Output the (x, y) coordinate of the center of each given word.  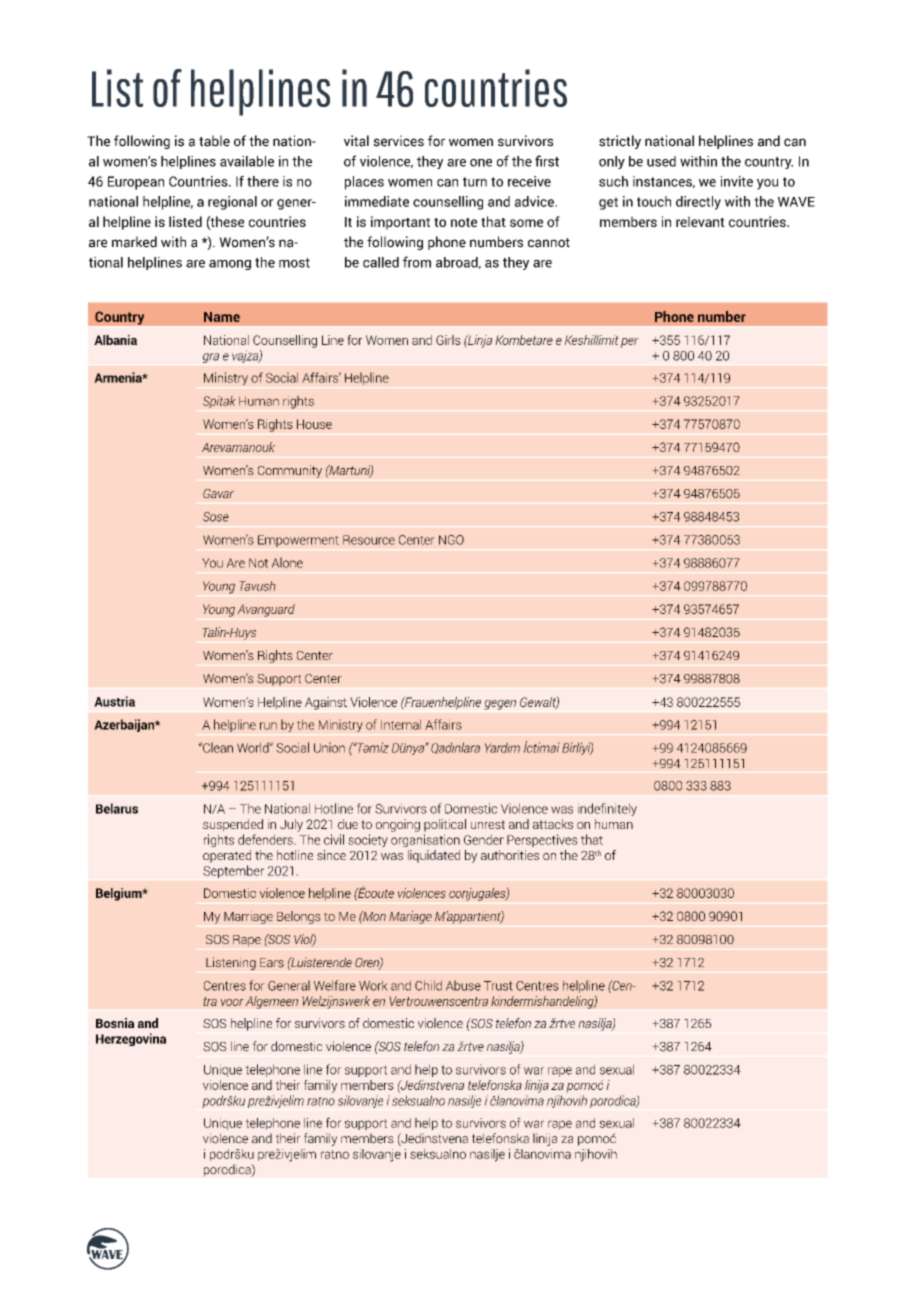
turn (475, 182)
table (214, 141)
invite (737, 181)
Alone (287, 562)
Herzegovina (131, 1039)
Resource (369, 540)
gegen (500, 705)
